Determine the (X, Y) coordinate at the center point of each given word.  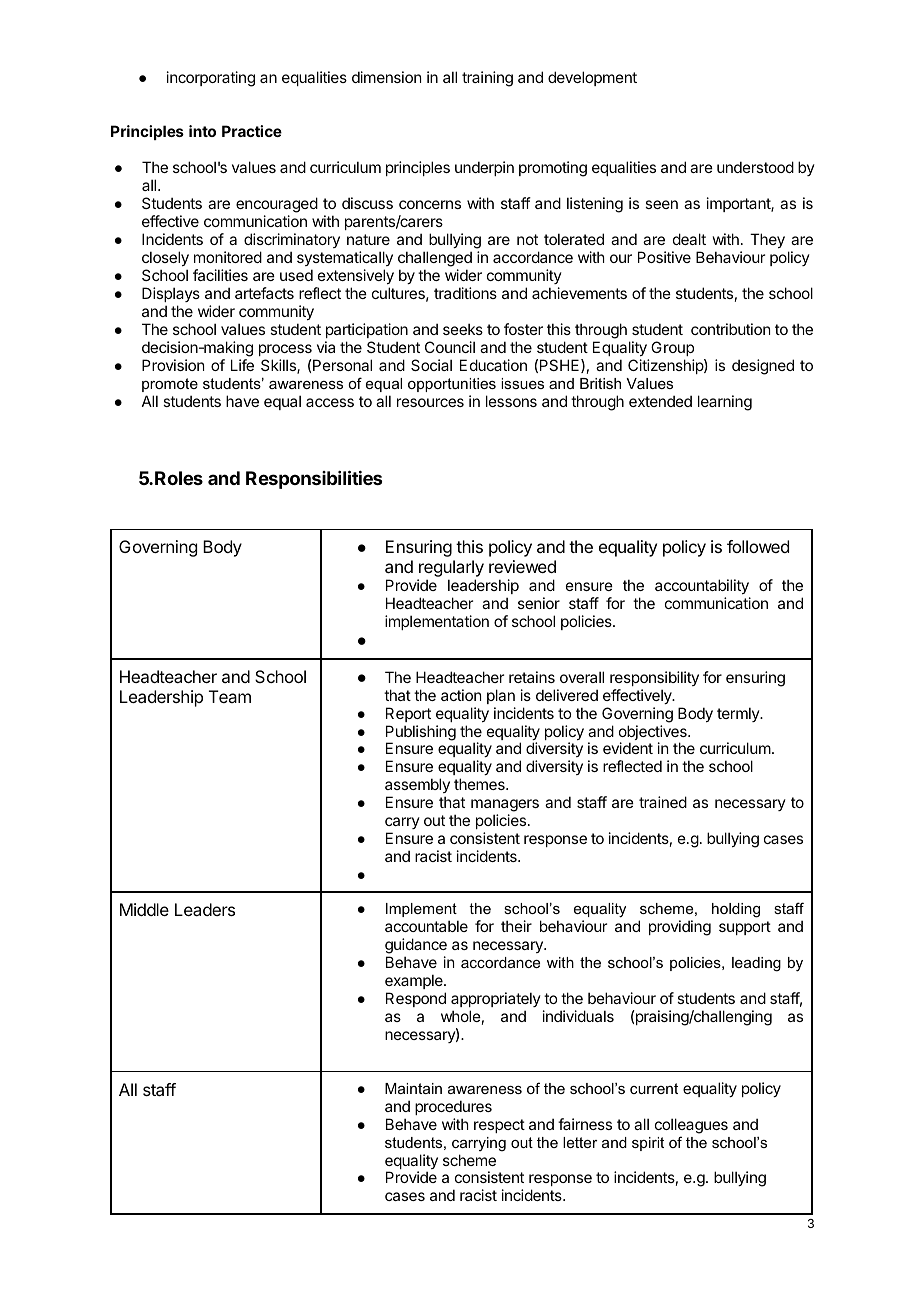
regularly (450, 570)
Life (242, 365)
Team (230, 696)
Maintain (413, 1088)
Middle (144, 909)
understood (755, 167)
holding (736, 910)
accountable (426, 926)
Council (450, 347)
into (202, 131)
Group (672, 348)
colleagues (691, 1126)
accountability (702, 586)
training (487, 79)
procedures (453, 1107)
